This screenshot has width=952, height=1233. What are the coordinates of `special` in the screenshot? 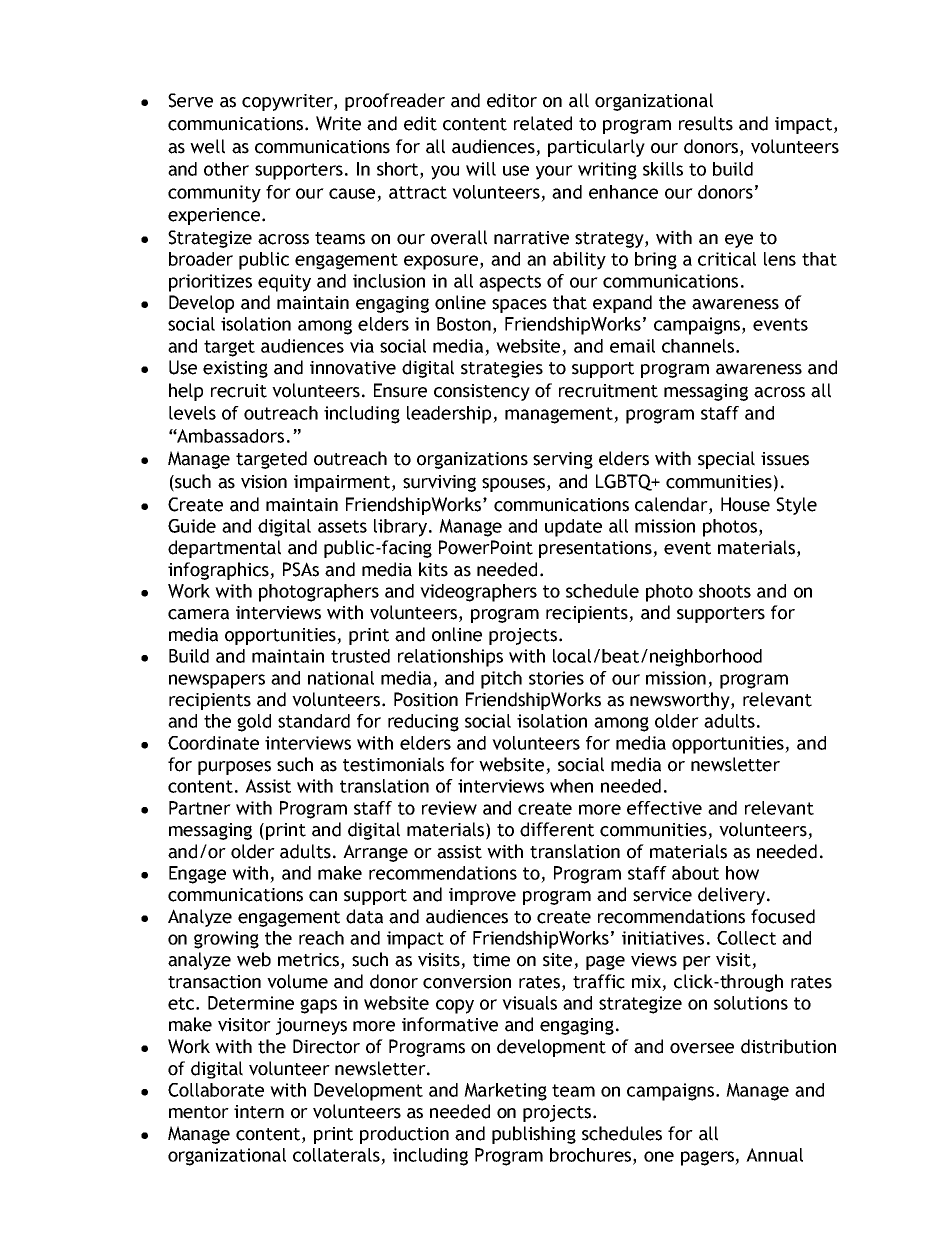 It's located at (726, 460).
